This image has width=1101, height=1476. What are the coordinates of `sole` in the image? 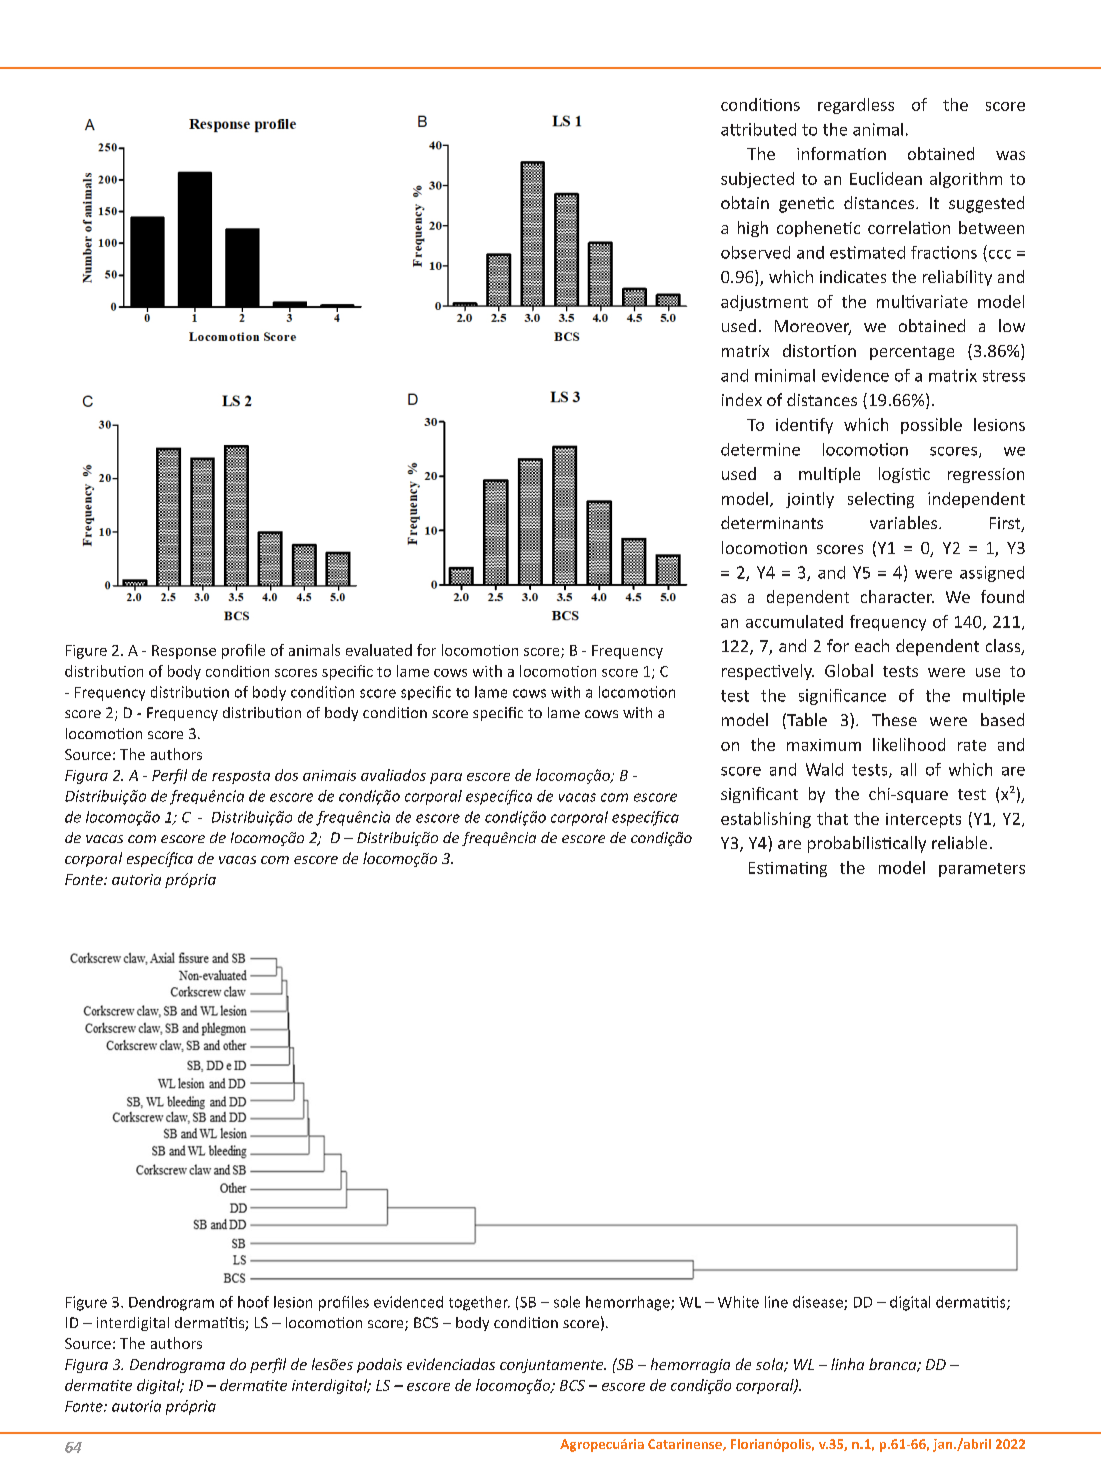 It's located at (567, 1302).
